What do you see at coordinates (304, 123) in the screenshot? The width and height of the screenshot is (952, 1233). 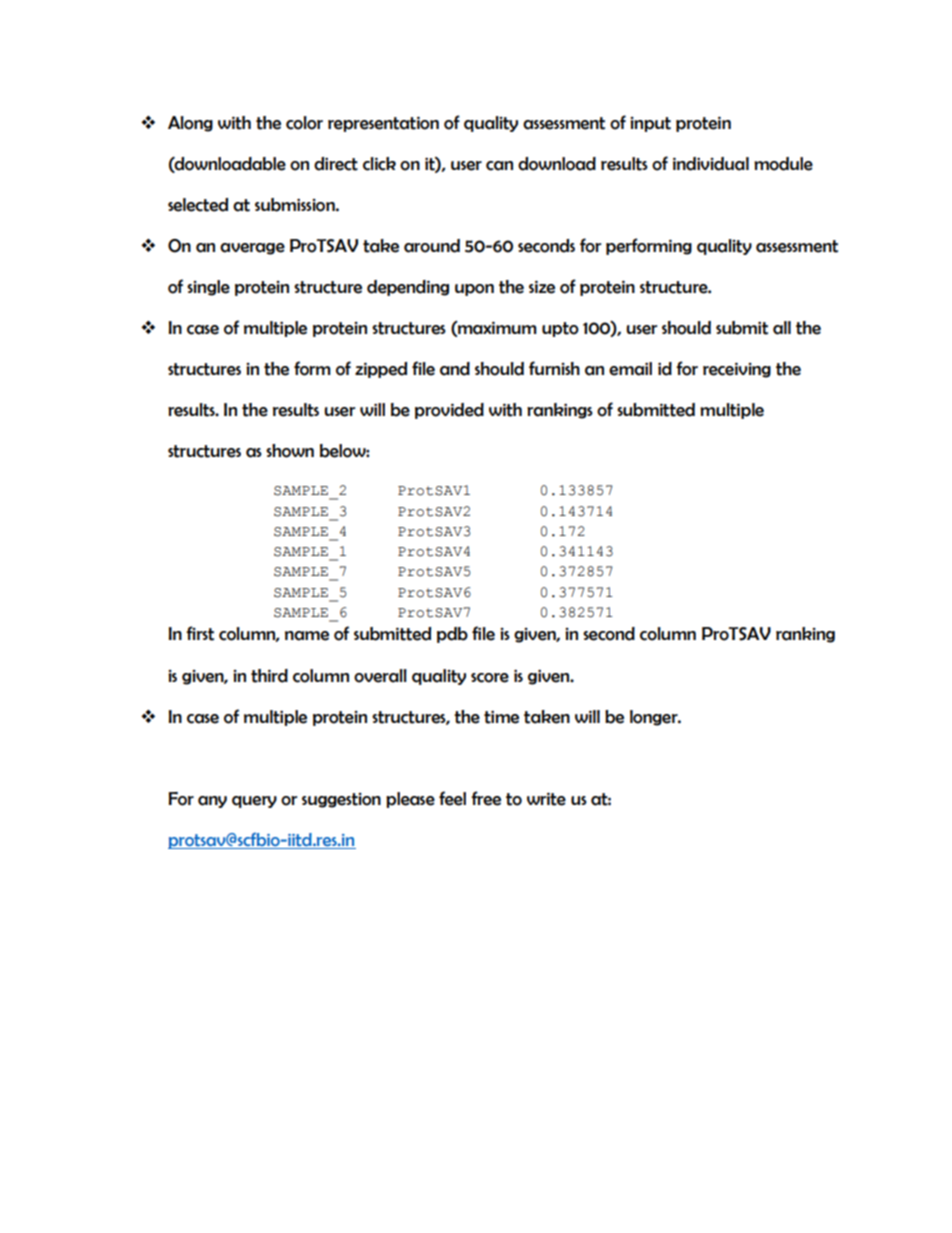 I see `color` at bounding box center [304, 123].
